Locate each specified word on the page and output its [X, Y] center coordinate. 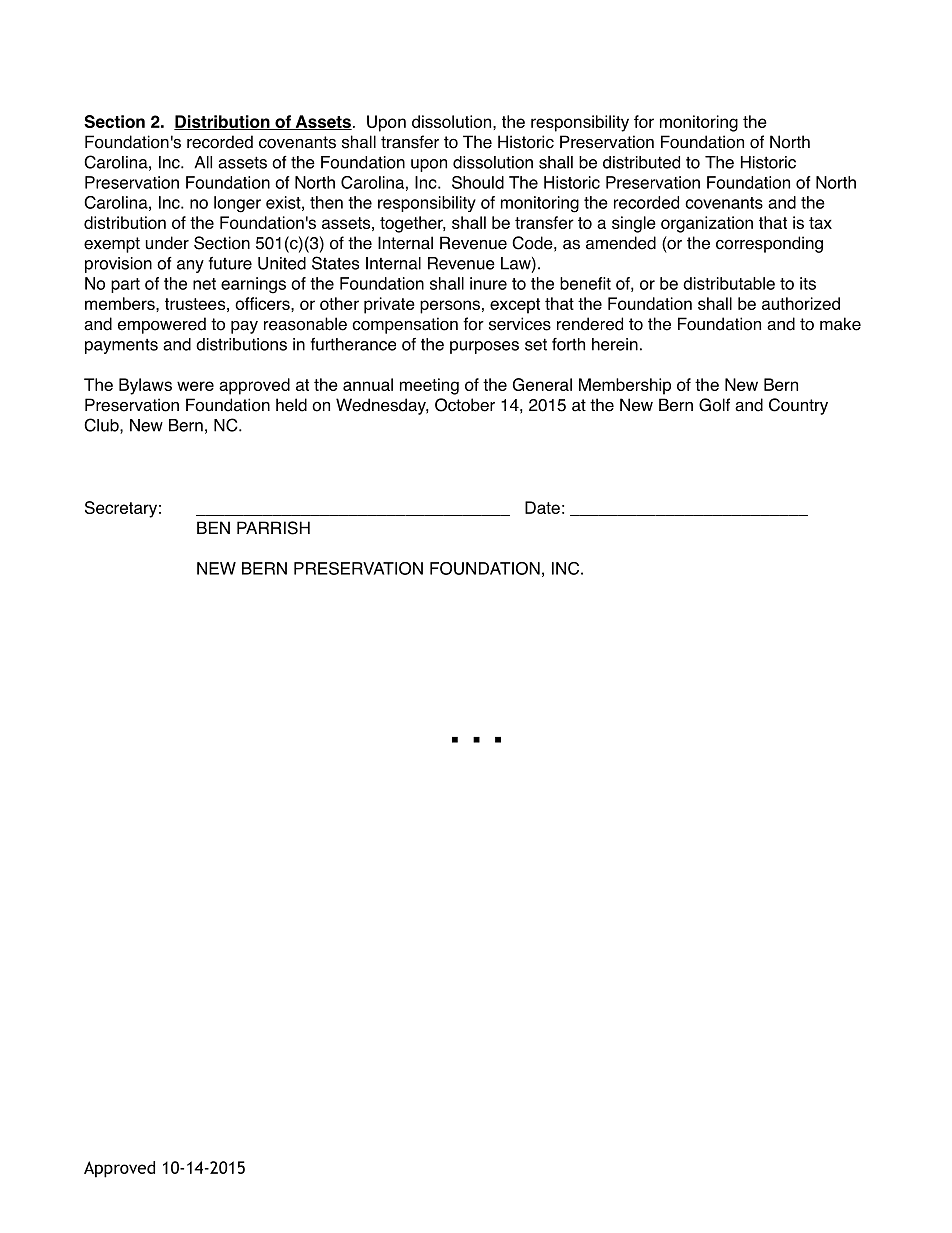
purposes [484, 347]
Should [478, 182]
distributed [641, 162]
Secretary [121, 509]
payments [121, 346]
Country [798, 406]
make [840, 324]
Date [542, 507]
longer [237, 204]
